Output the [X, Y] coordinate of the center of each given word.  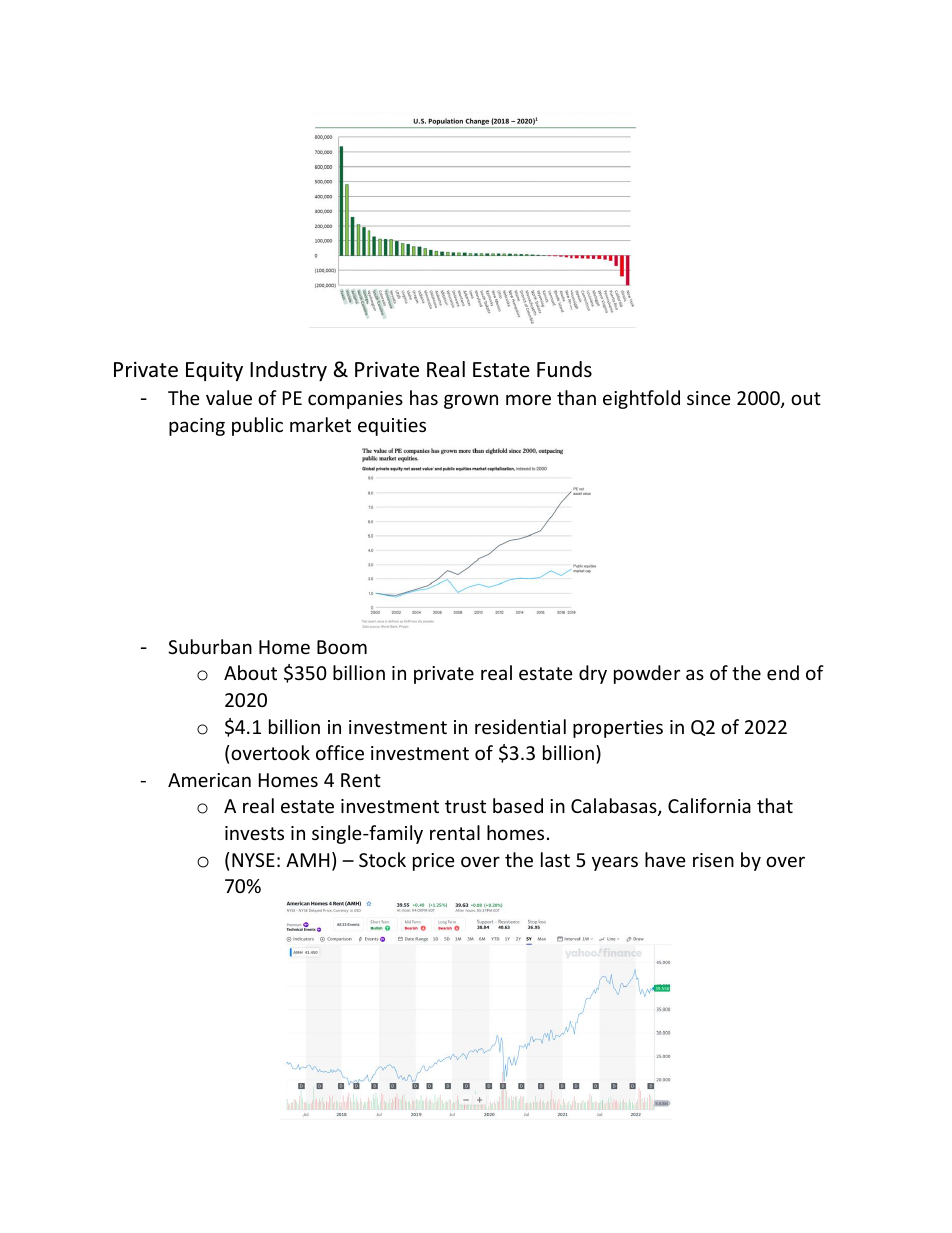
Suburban [210, 646]
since [709, 398]
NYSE [253, 860]
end [783, 672]
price [434, 862]
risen [713, 860]
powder [647, 674]
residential [520, 726]
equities [392, 427]
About [250, 672]
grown [471, 401]
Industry [288, 371]
